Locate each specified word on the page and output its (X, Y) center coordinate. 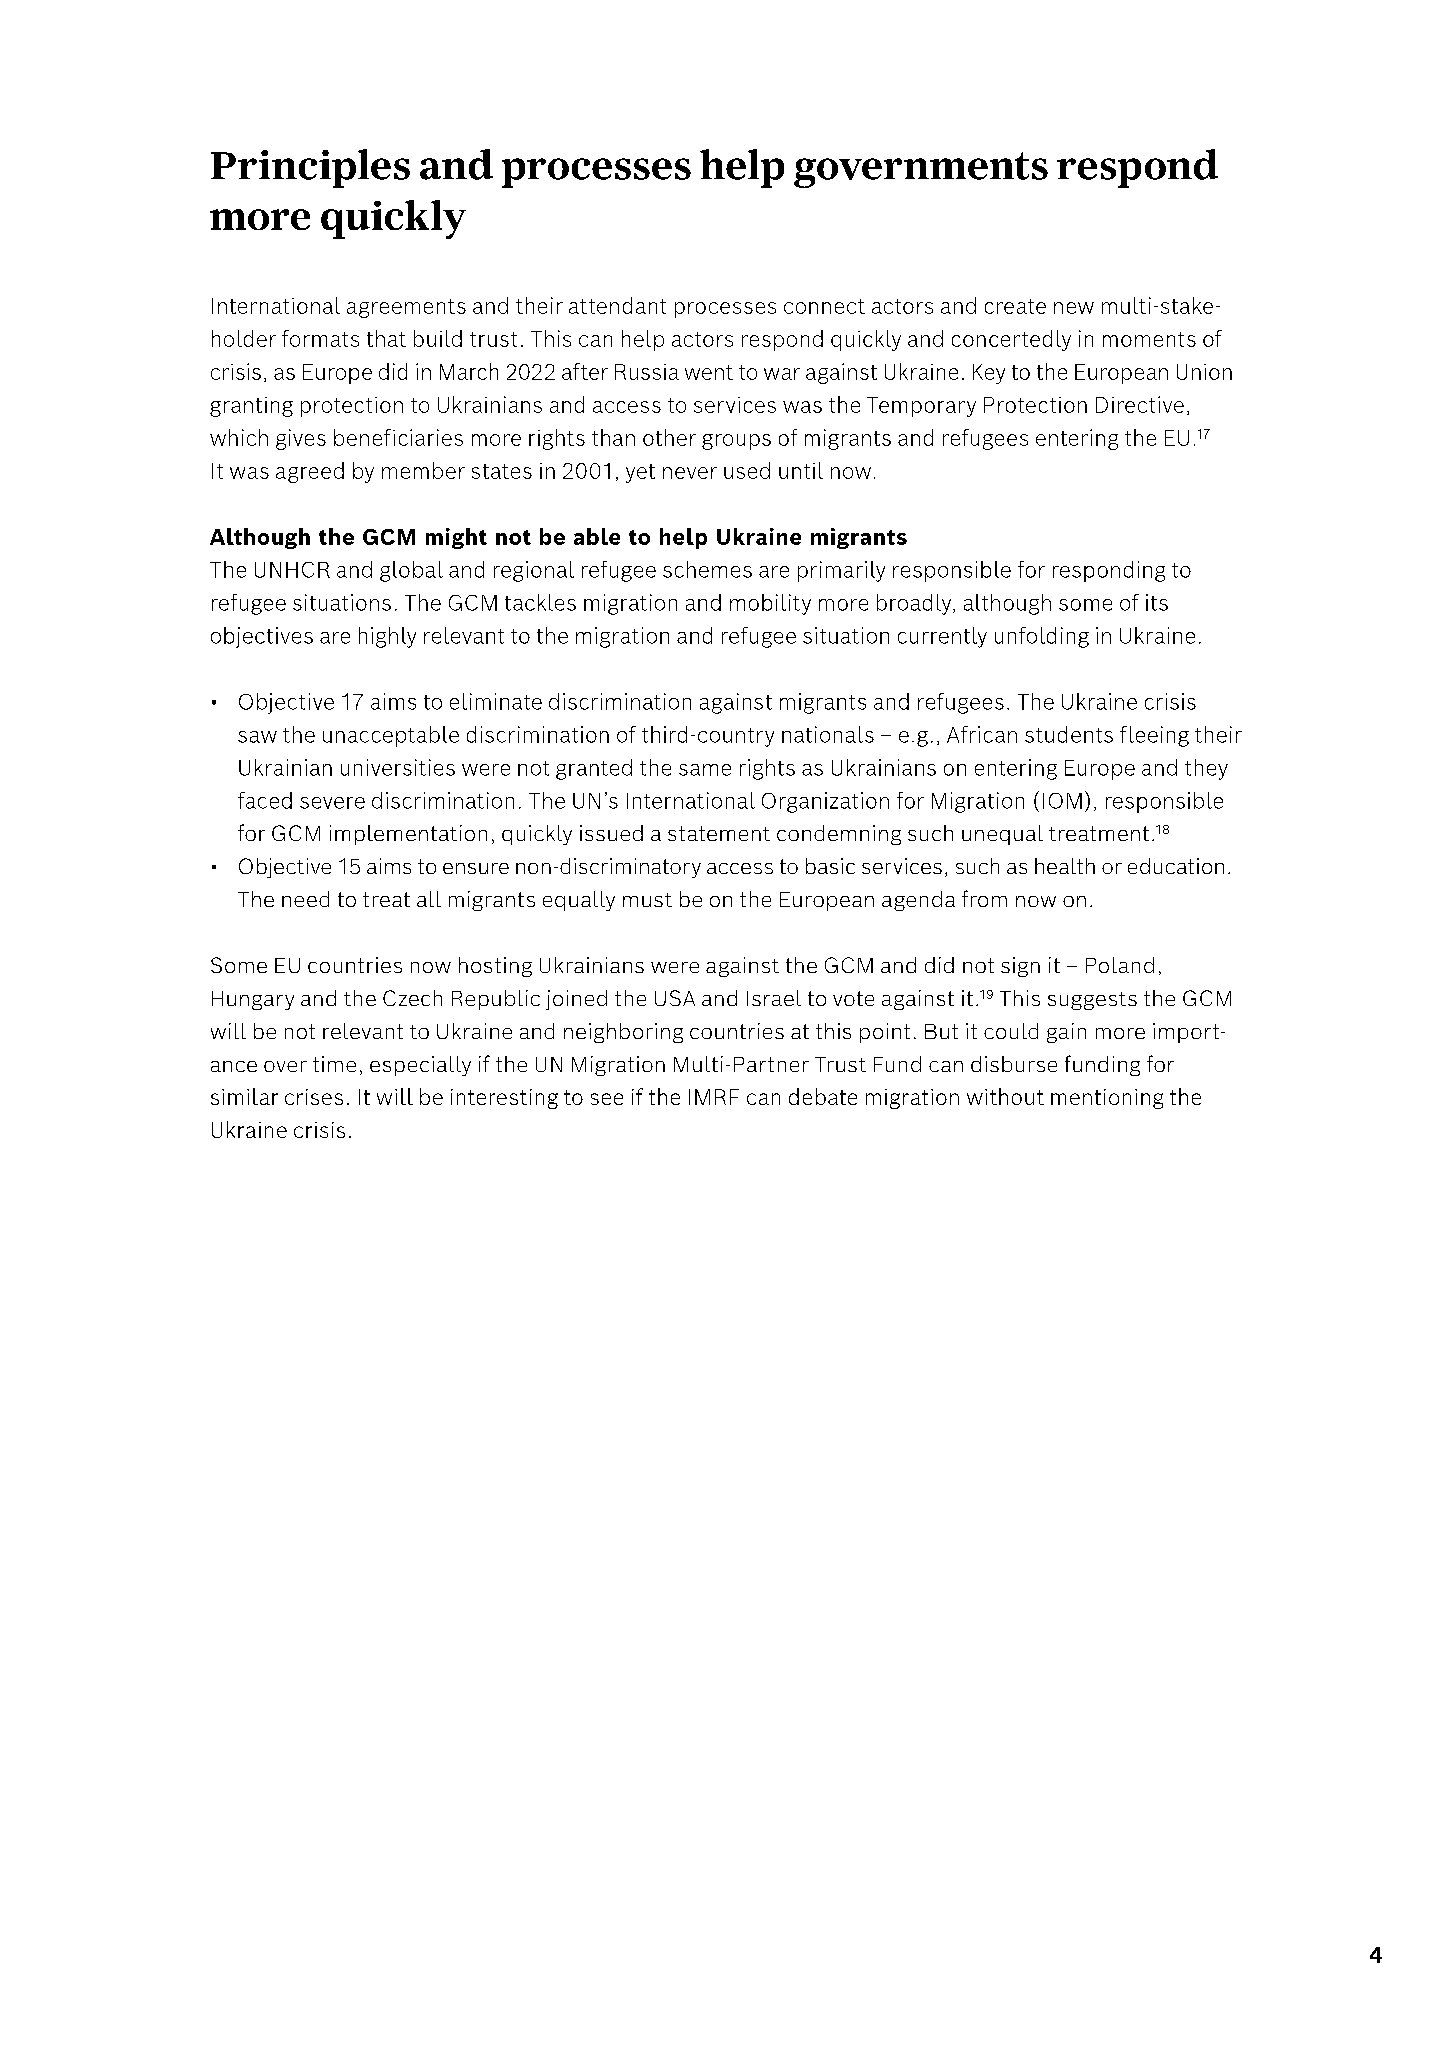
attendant (617, 305)
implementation (408, 835)
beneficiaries (398, 437)
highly (387, 637)
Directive (1140, 404)
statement (719, 833)
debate (823, 1096)
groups (736, 442)
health (1065, 866)
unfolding (1042, 637)
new (1074, 308)
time (334, 1064)
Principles (310, 168)
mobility (770, 604)
